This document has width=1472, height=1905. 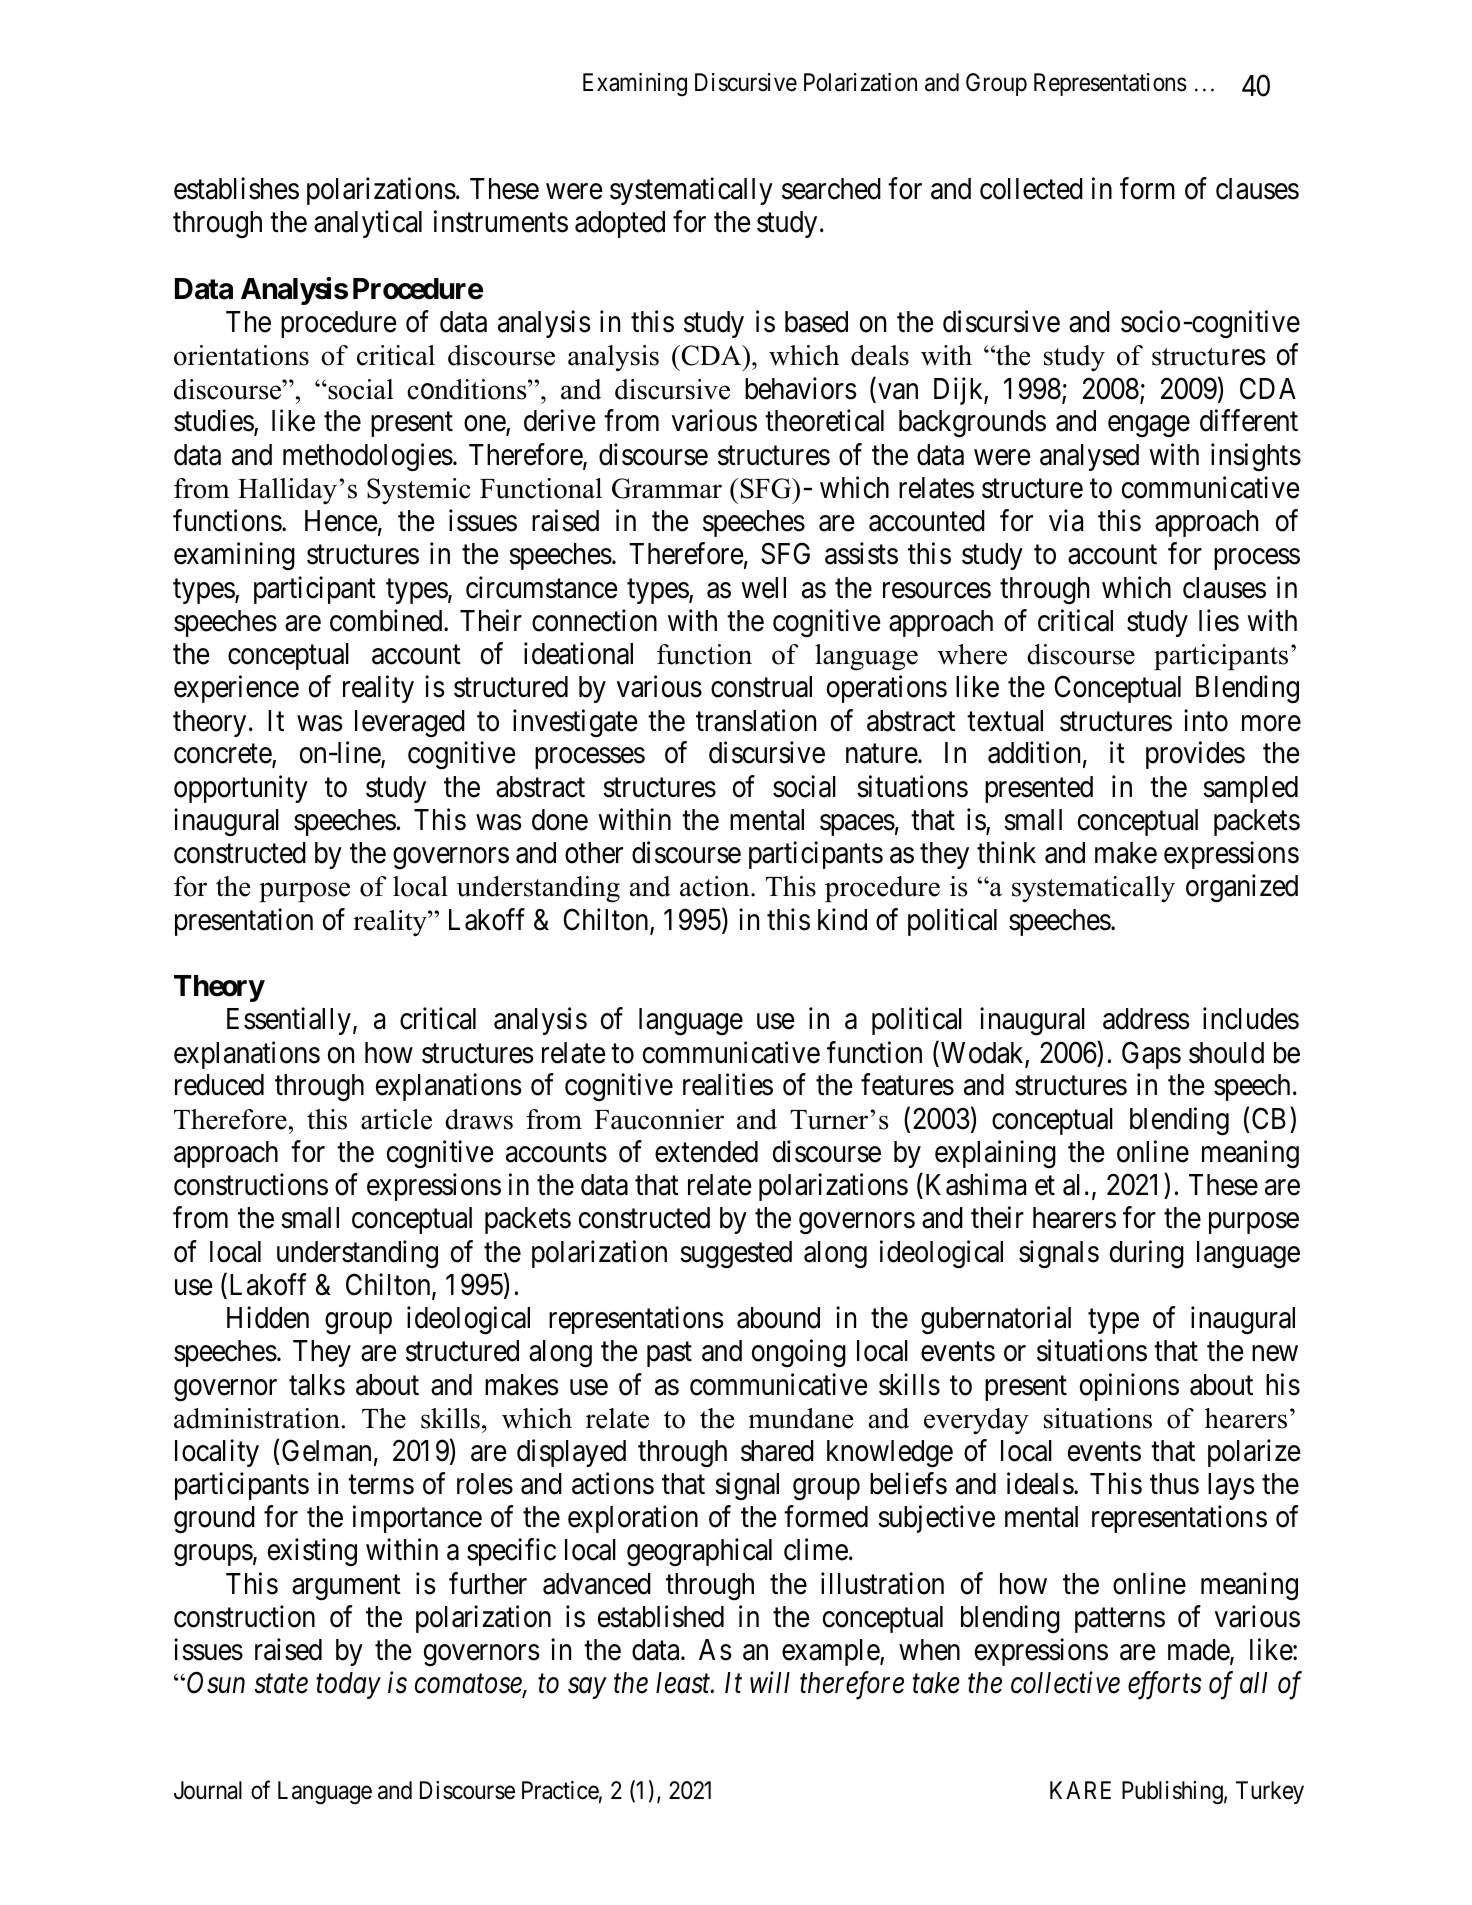 I want to click on searched, so click(x=831, y=189).
